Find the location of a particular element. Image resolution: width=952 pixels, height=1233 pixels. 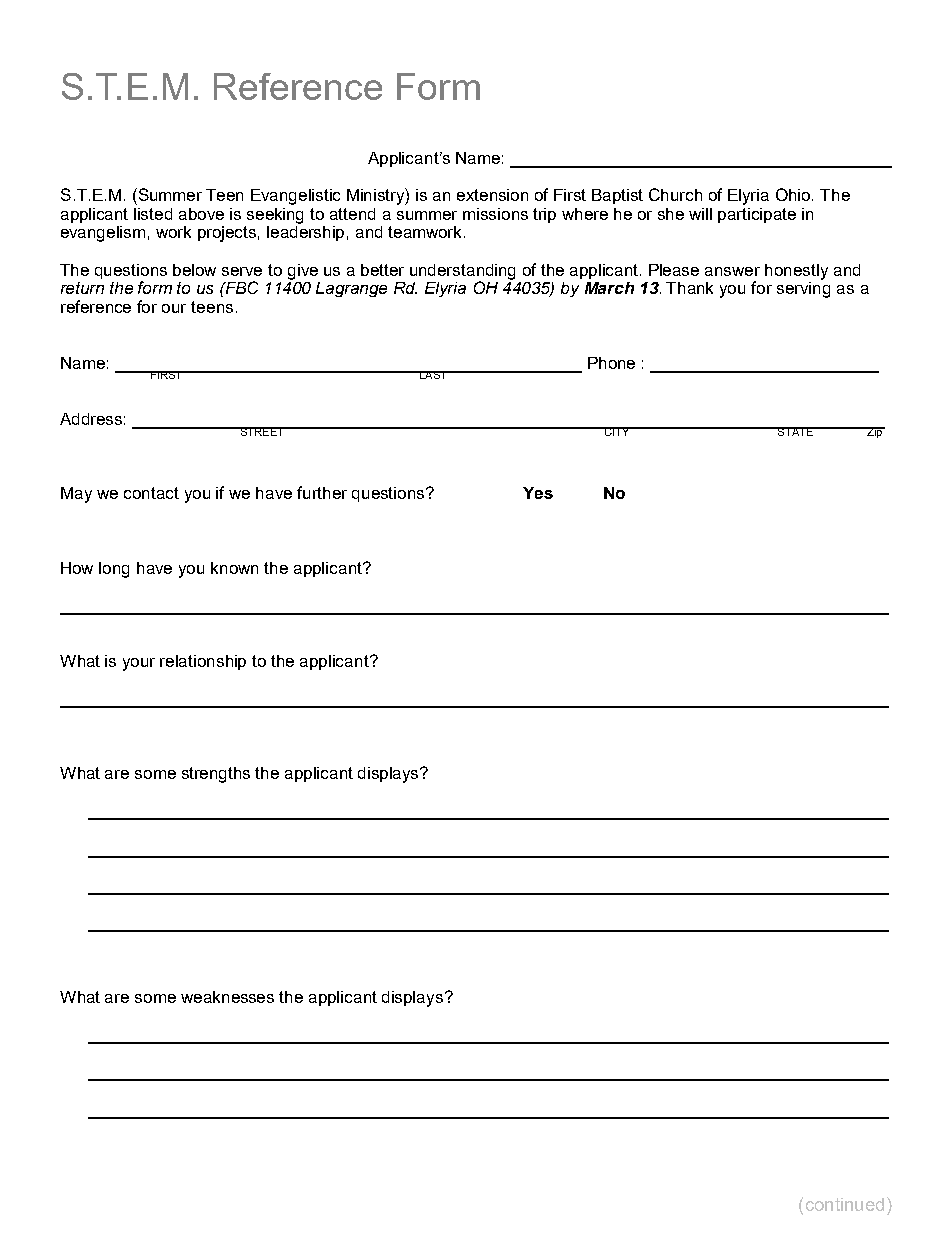

contact is located at coordinates (151, 493).
